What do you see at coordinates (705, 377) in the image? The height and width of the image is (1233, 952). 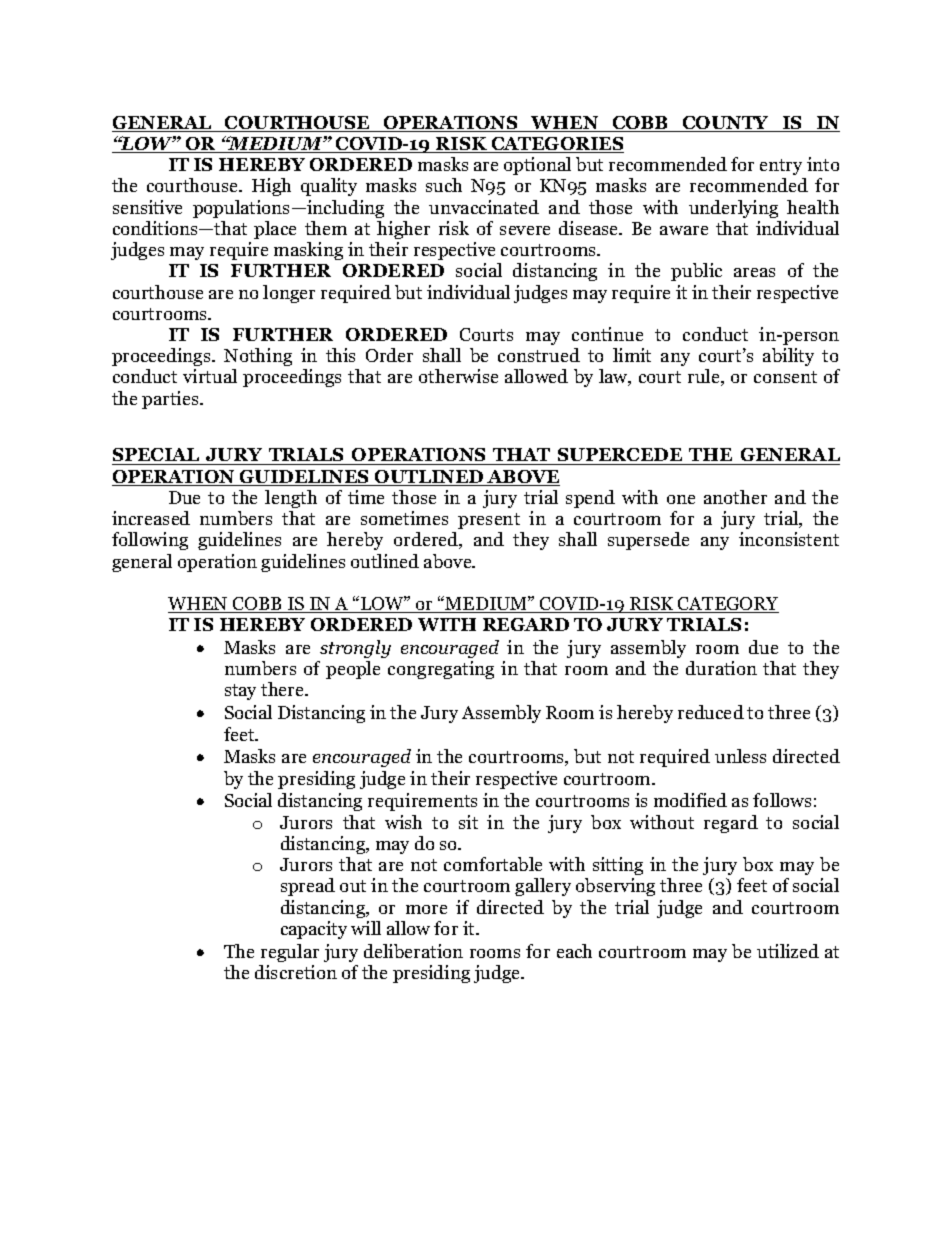 I see `rule` at bounding box center [705, 377].
